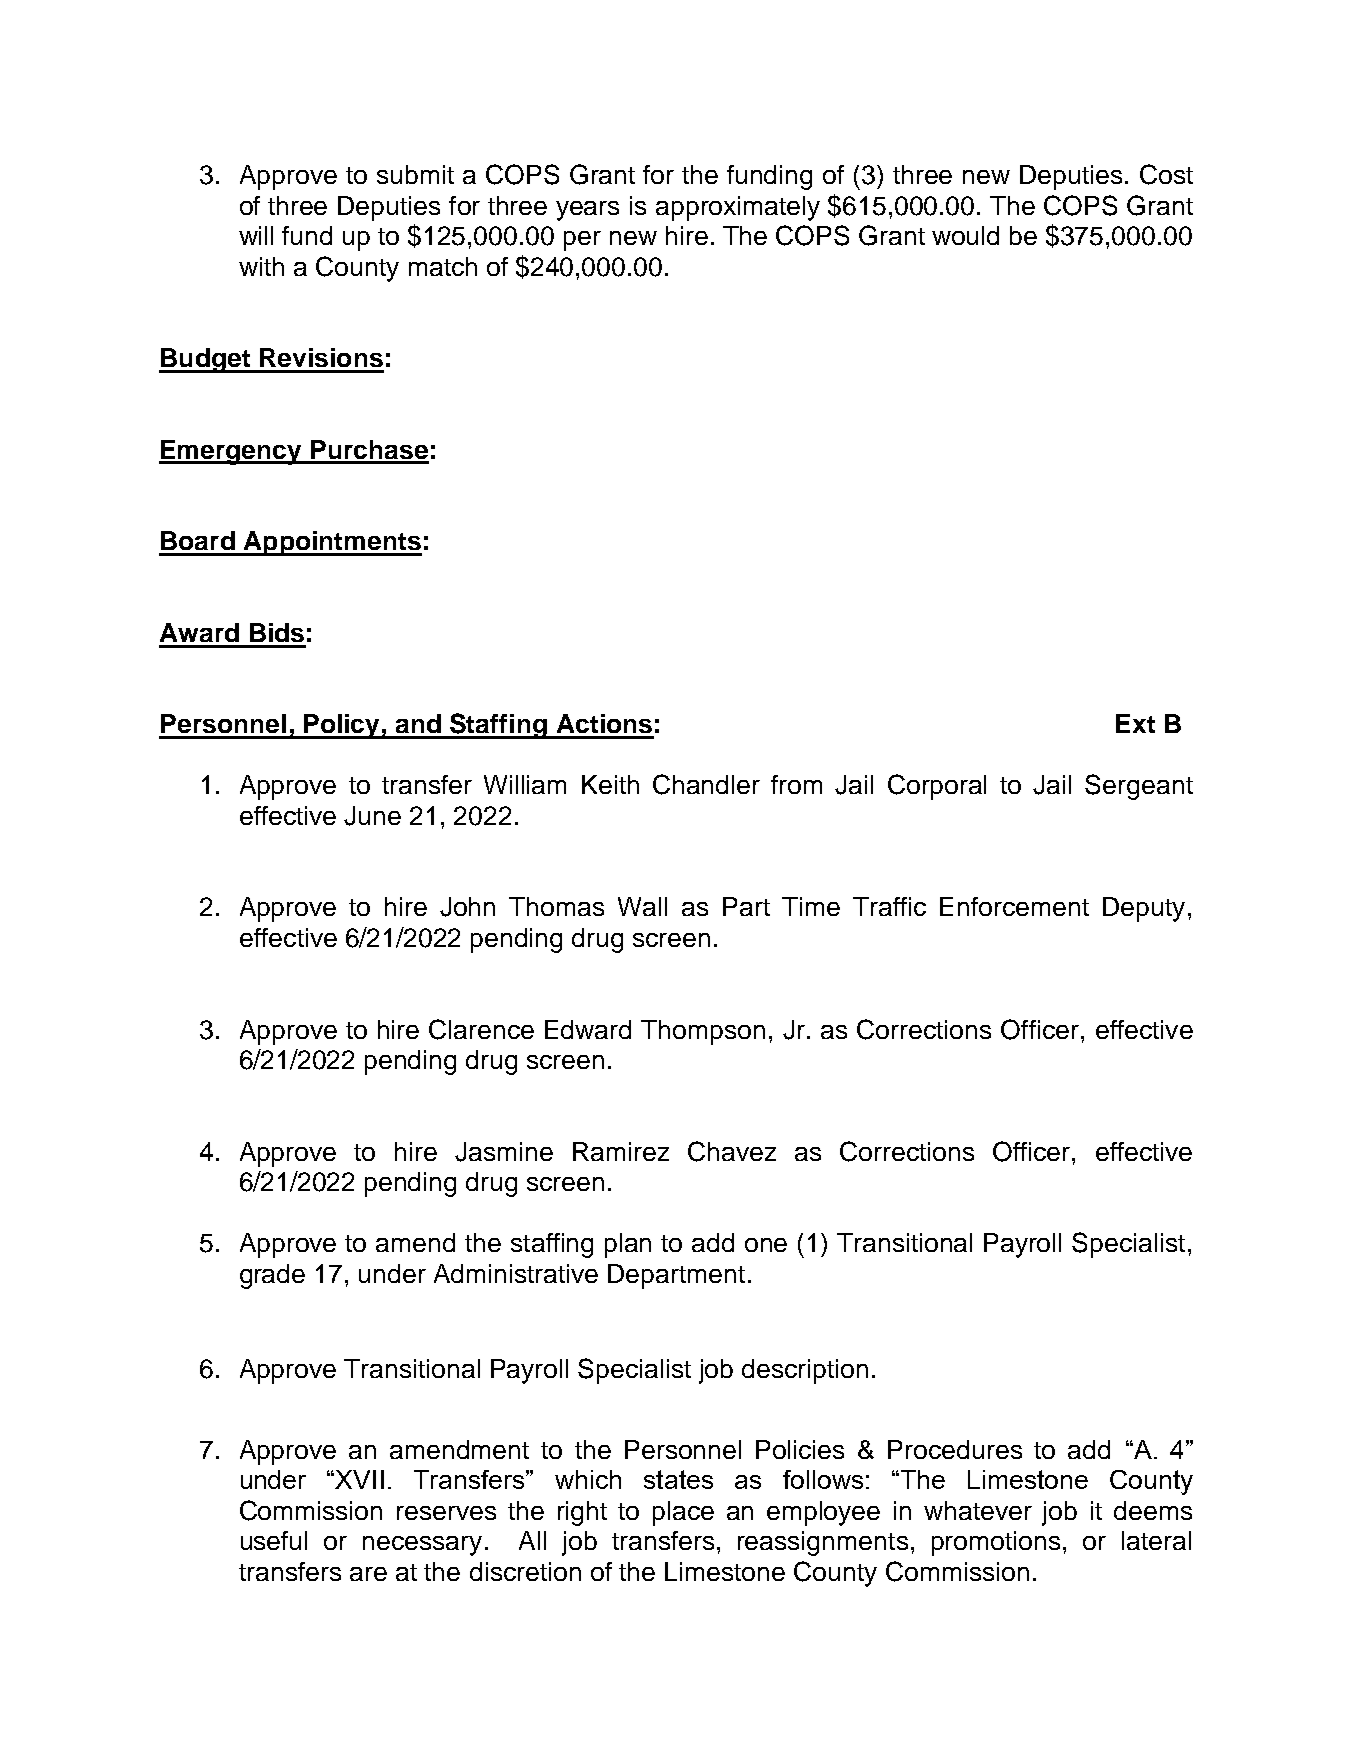 This screenshot has width=1353, height=1751. Describe the element at coordinates (331, 543) in the screenshot. I see `Appointments` at that location.
